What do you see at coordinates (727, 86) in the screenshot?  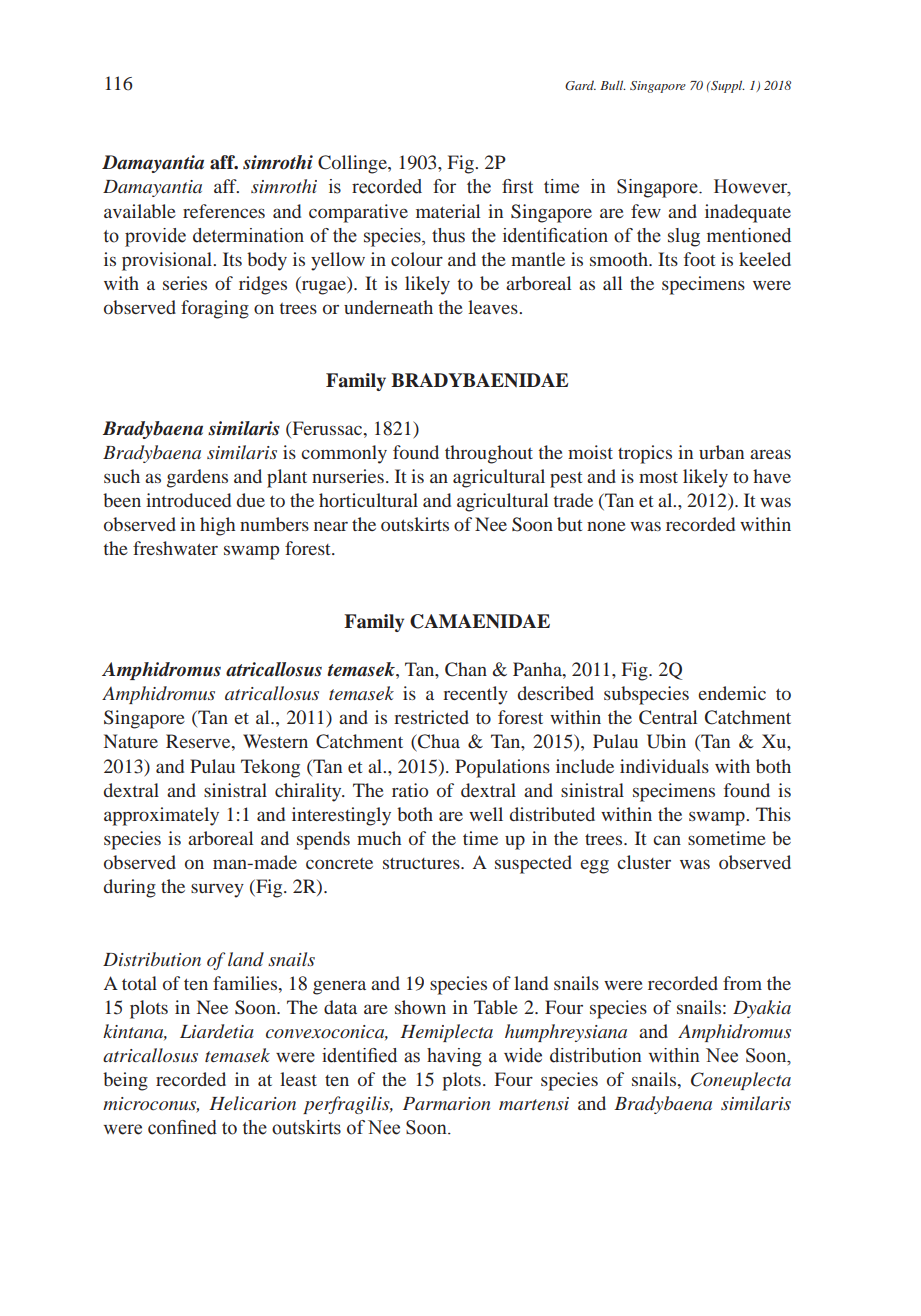 I see `Suppl` at bounding box center [727, 86].
